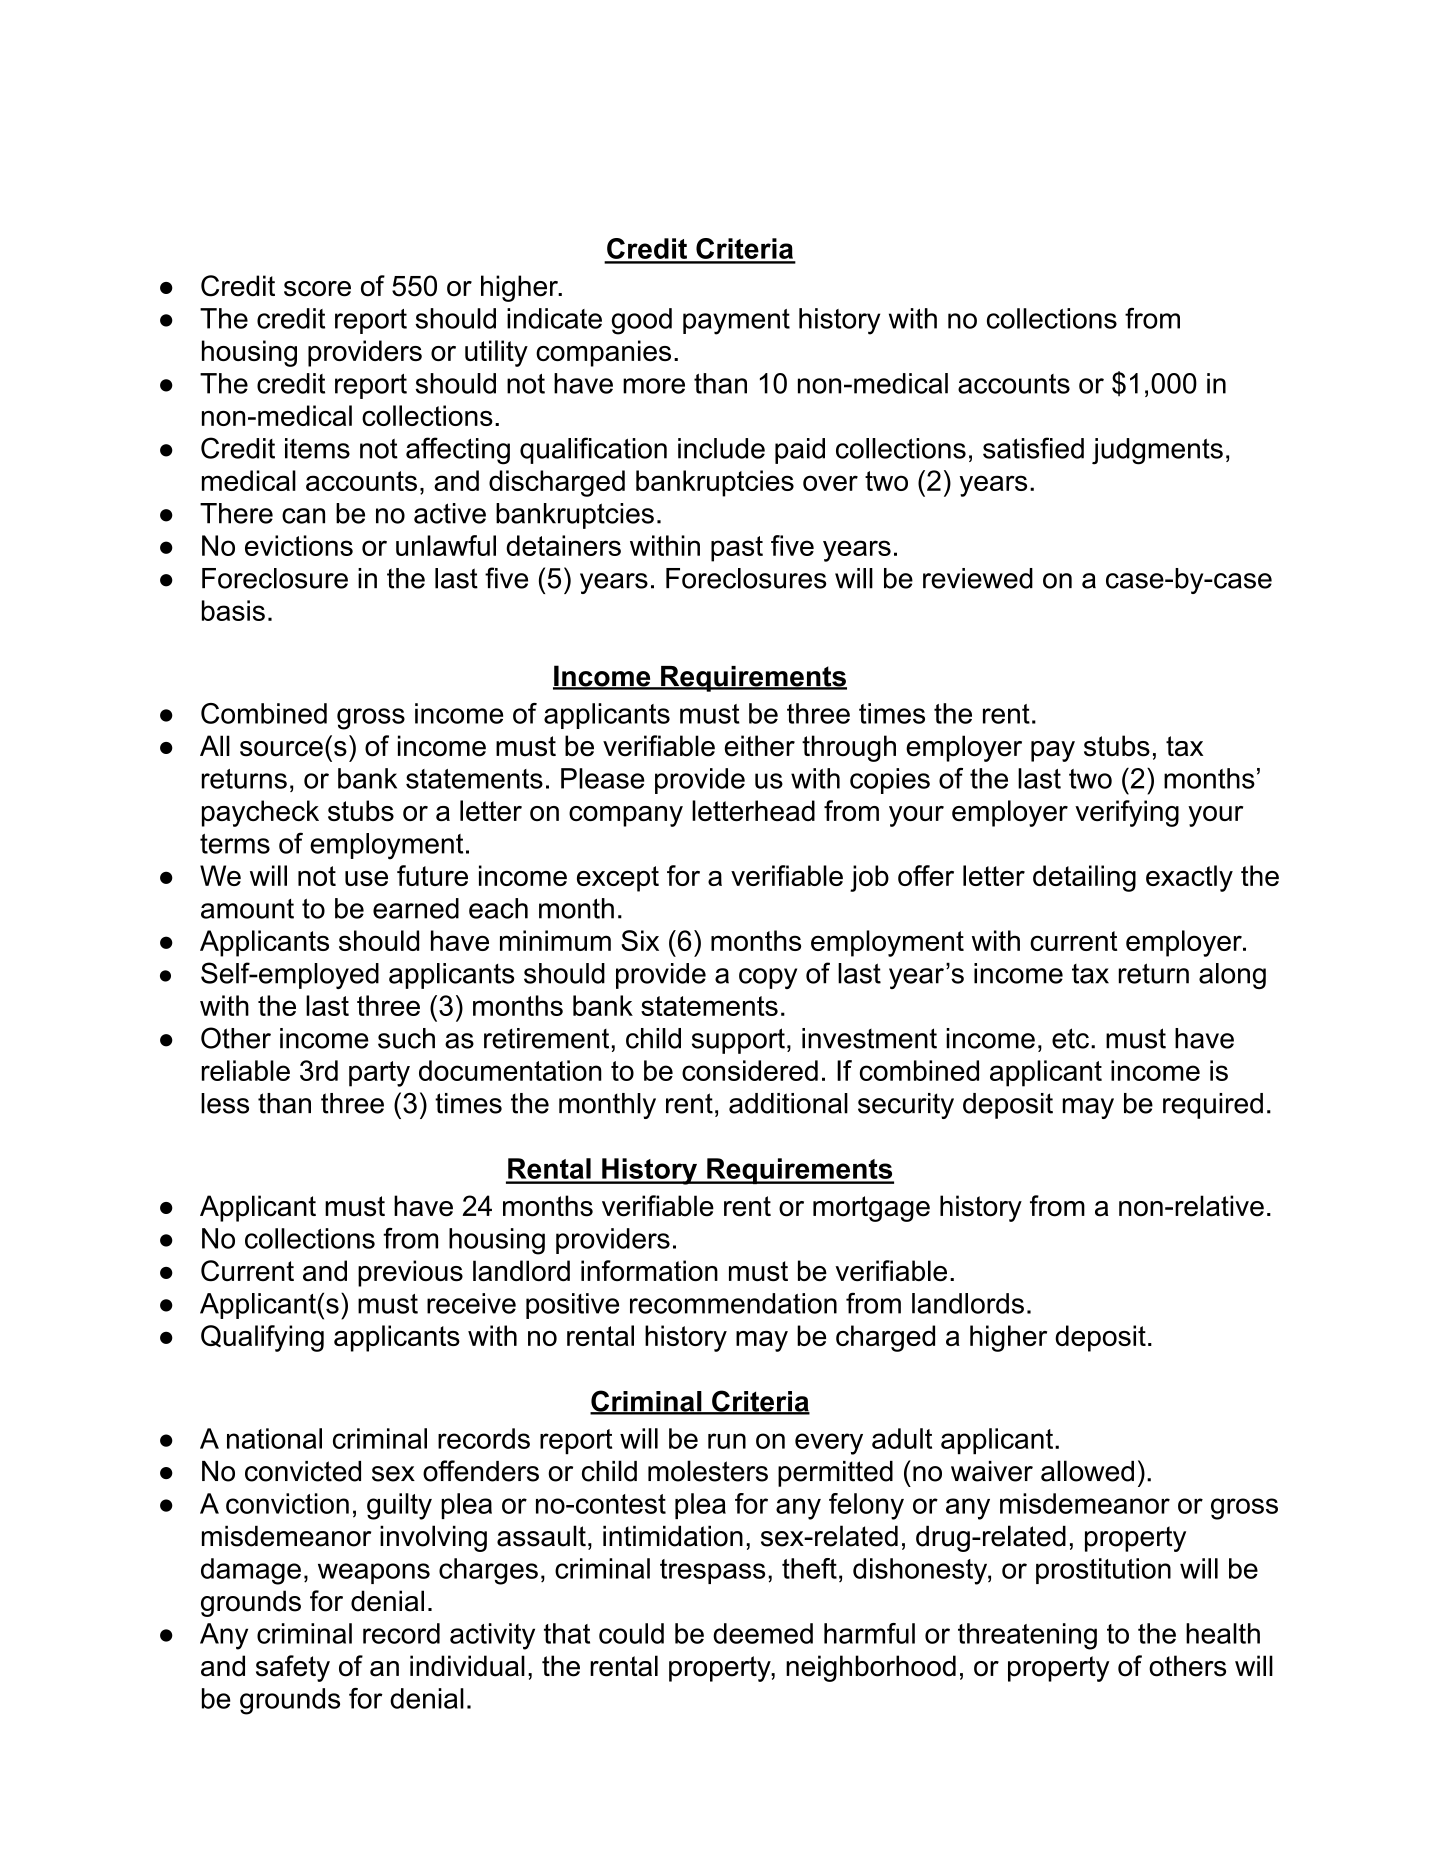  What do you see at coordinates (317, 289) in the screenshot?
I see `score` at bounding box center [317, 289].
